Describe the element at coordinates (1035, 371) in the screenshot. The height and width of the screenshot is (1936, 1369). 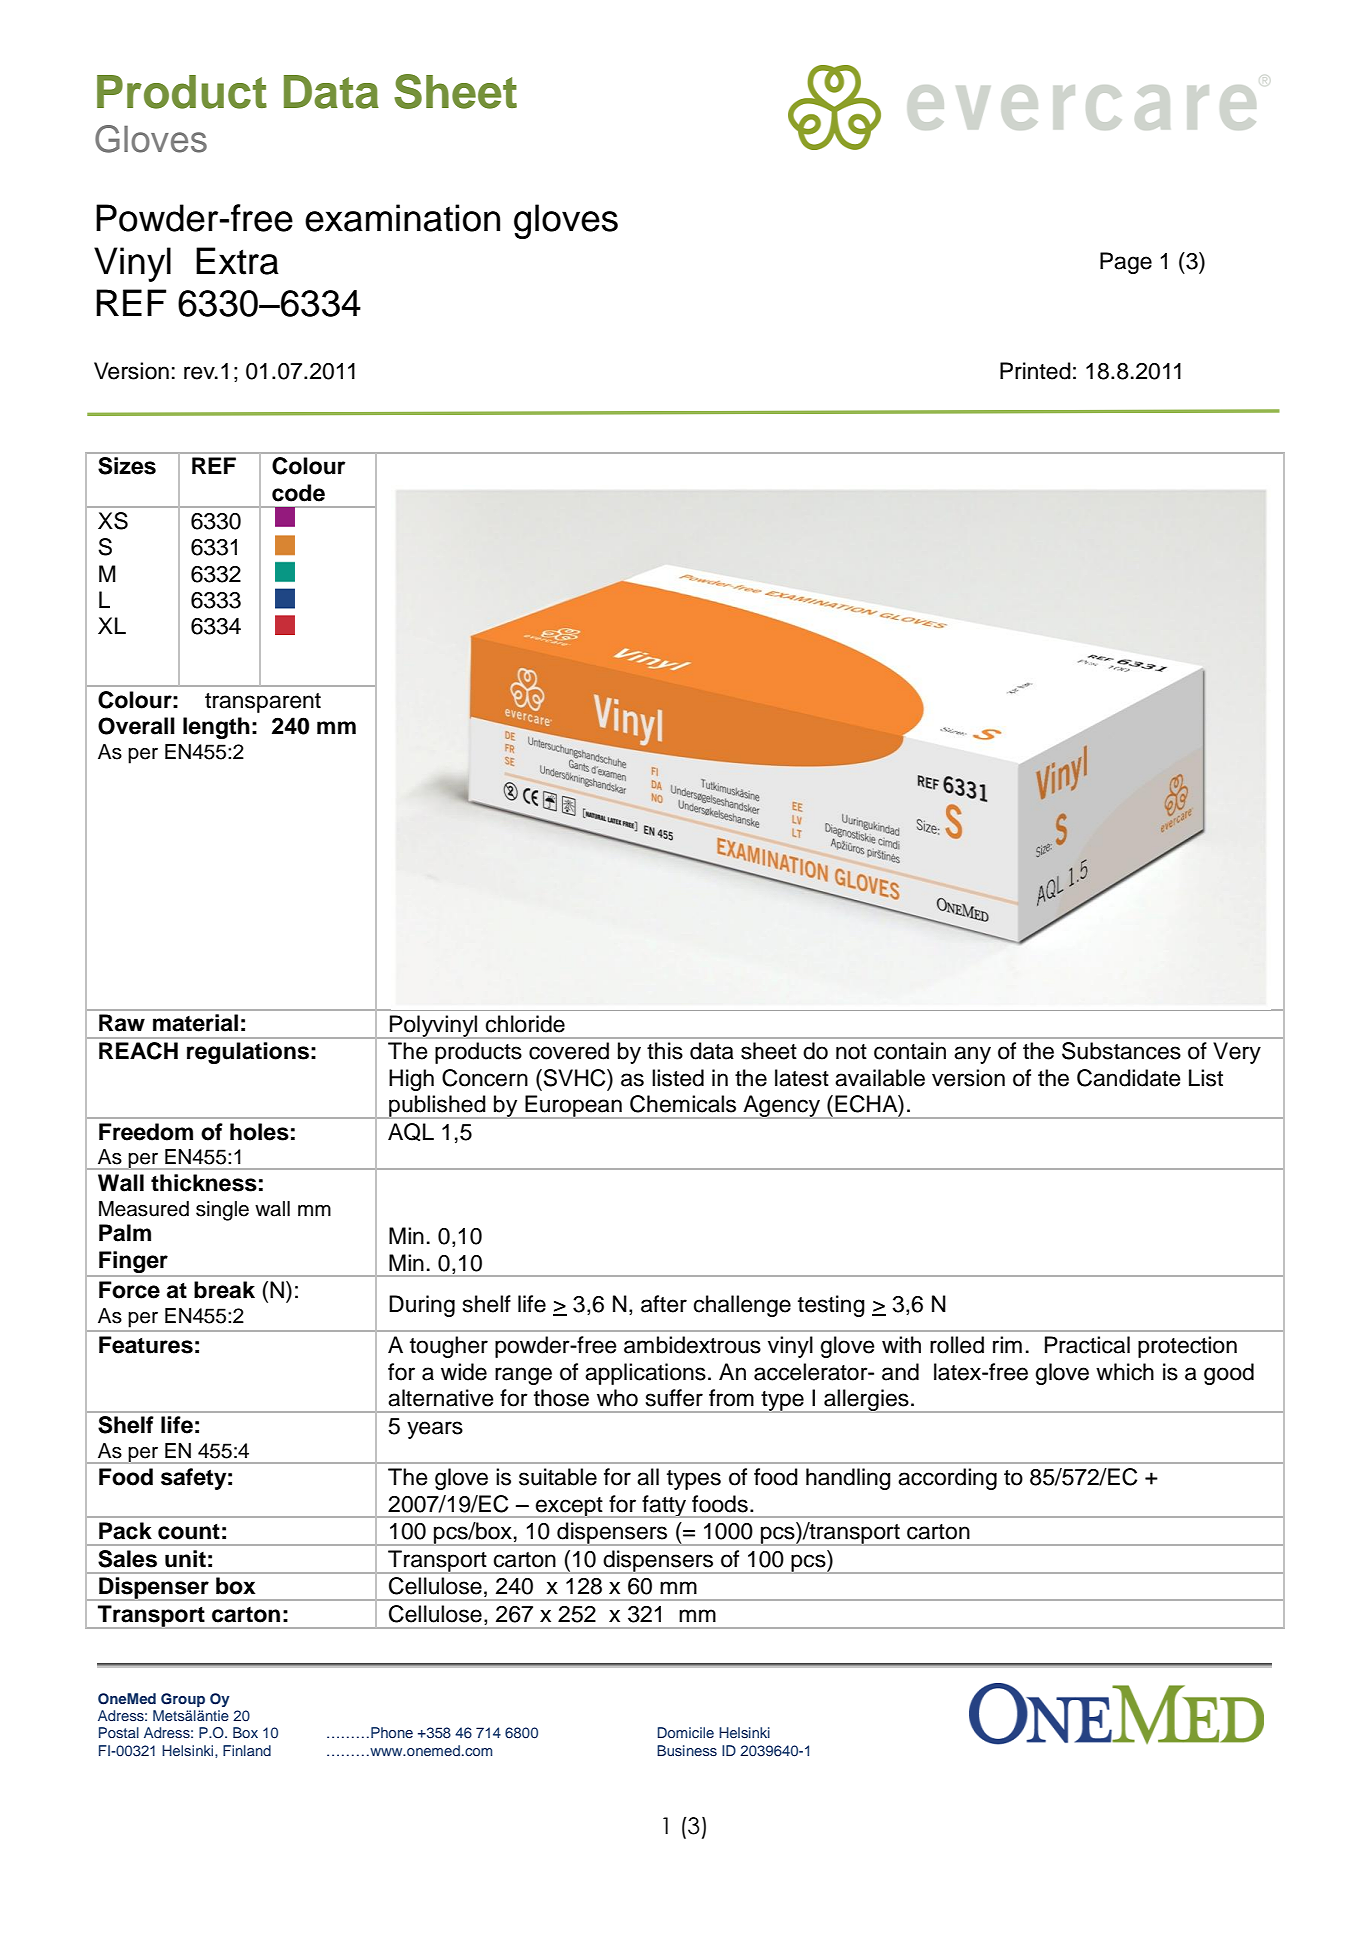
I see `Printed` at that location.
